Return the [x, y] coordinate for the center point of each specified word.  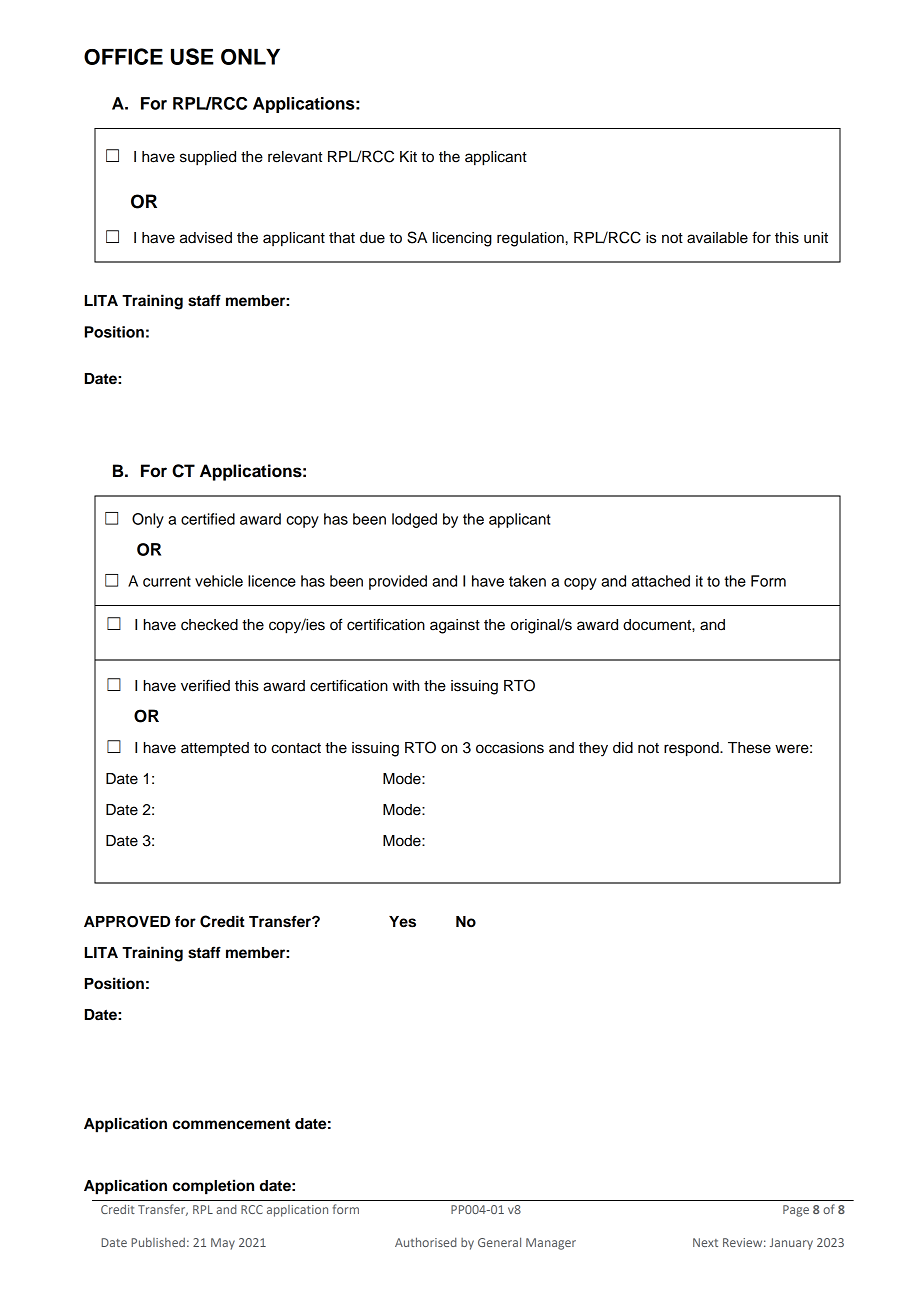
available [717, 238]
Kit [408, 156]
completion [213, 1187]
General [499, 1242]
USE [192, 56]
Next [705, 1242]
